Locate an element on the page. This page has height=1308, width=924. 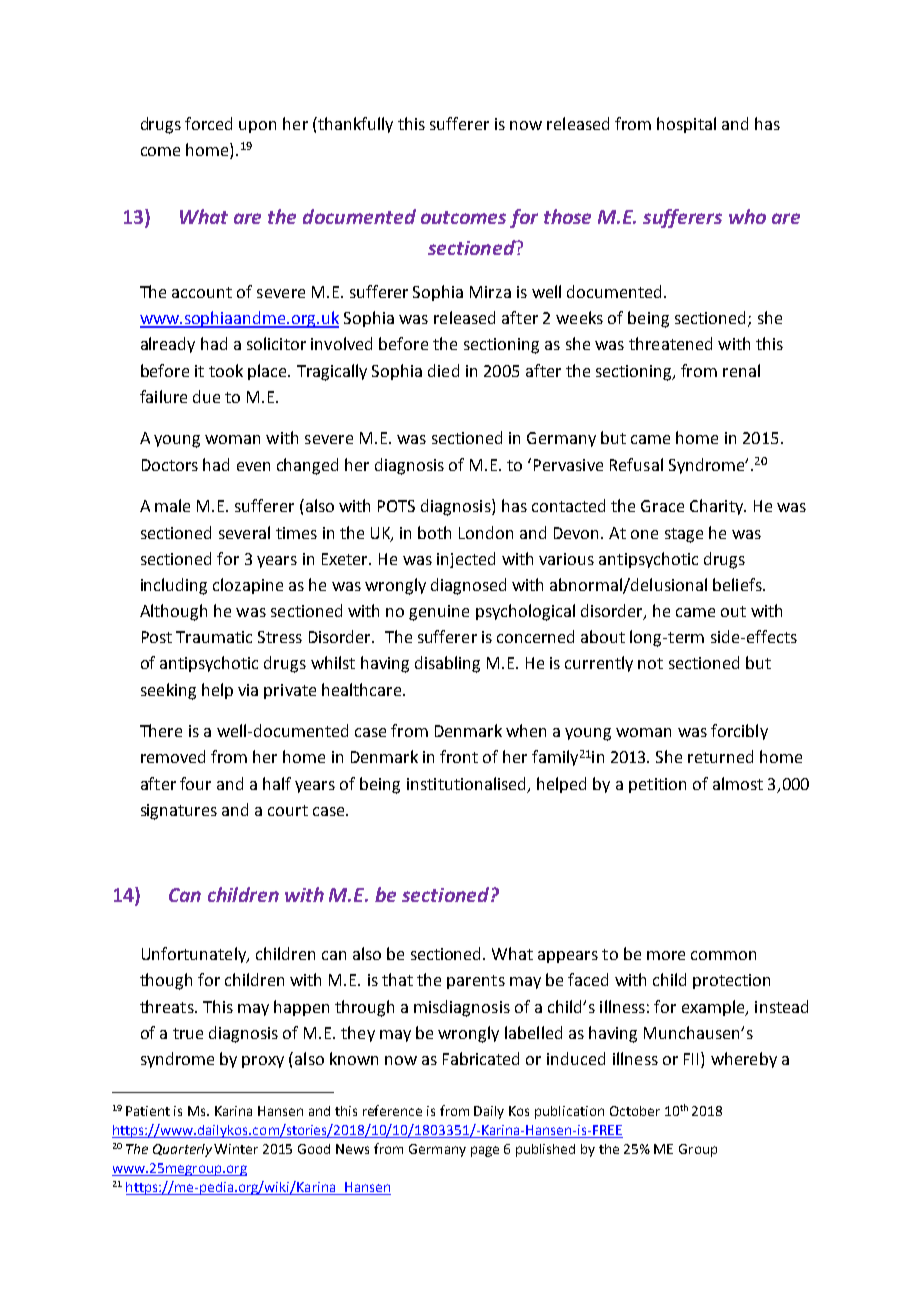
thankfully is located at coordinates (354, 125).
